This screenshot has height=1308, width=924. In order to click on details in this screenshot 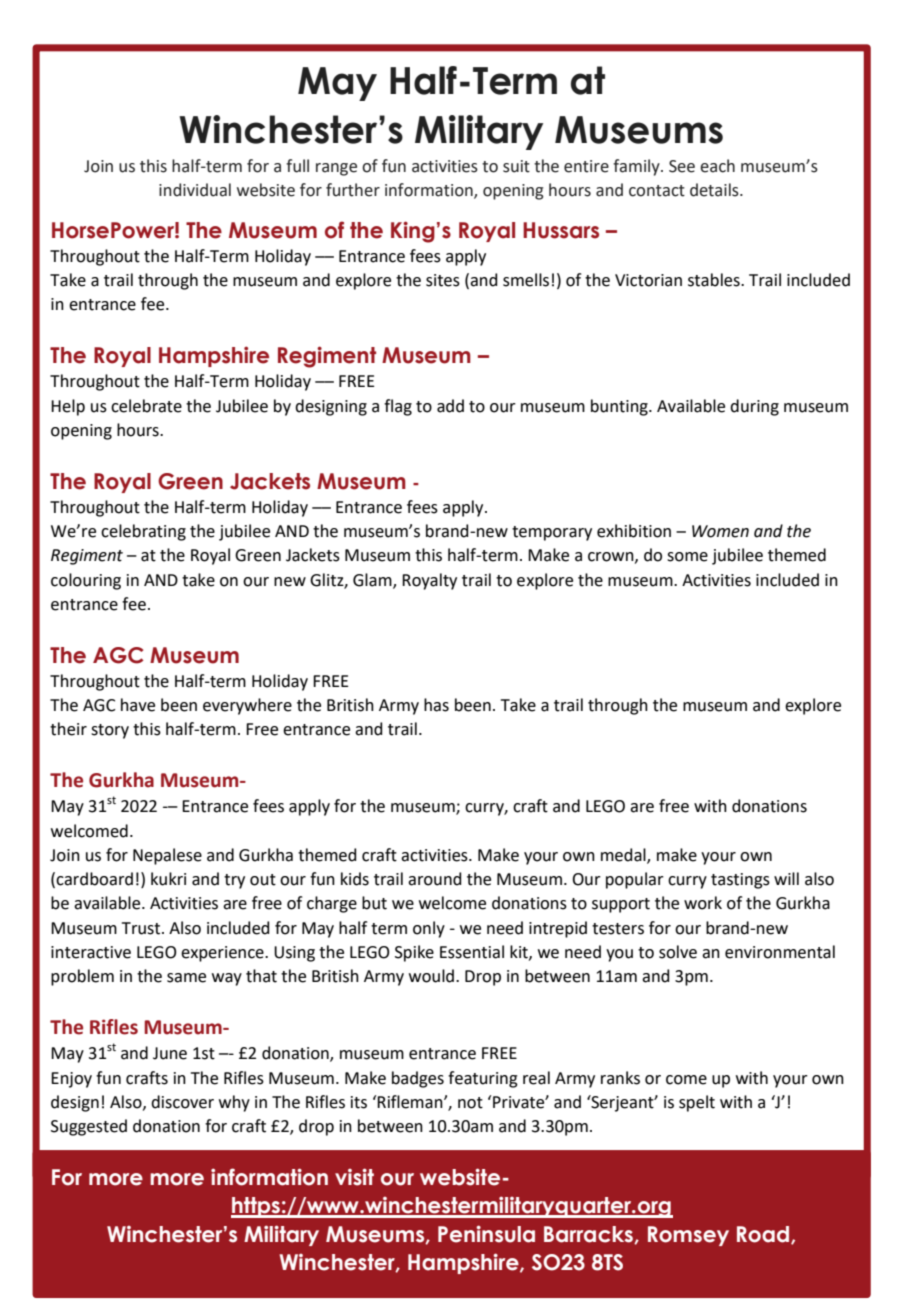, I will do `click(715, 190)`.
